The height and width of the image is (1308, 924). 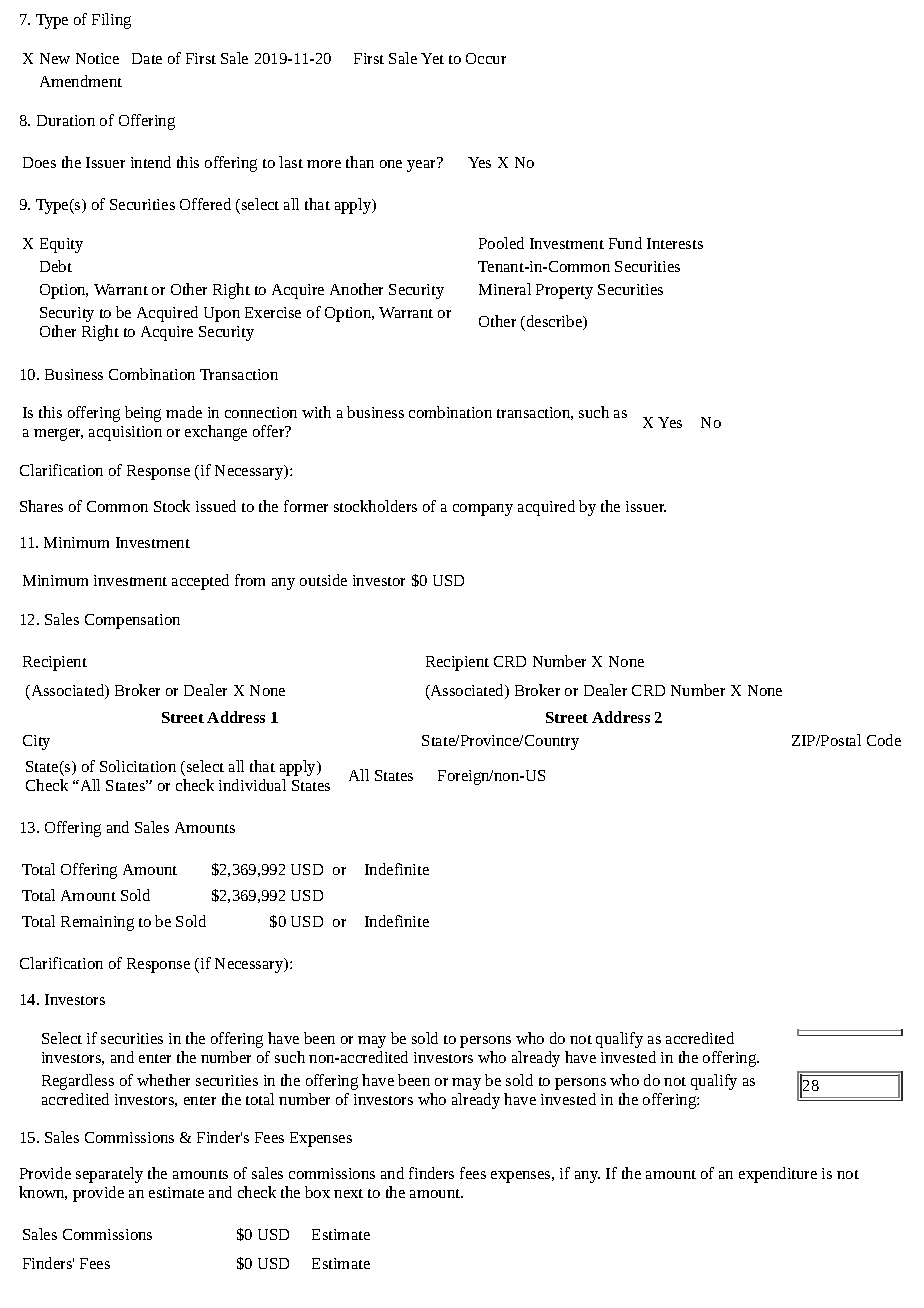 What do you see at coordinates (486, 58) in the image?
I see `Occur` at bounding box center [486, 58].
